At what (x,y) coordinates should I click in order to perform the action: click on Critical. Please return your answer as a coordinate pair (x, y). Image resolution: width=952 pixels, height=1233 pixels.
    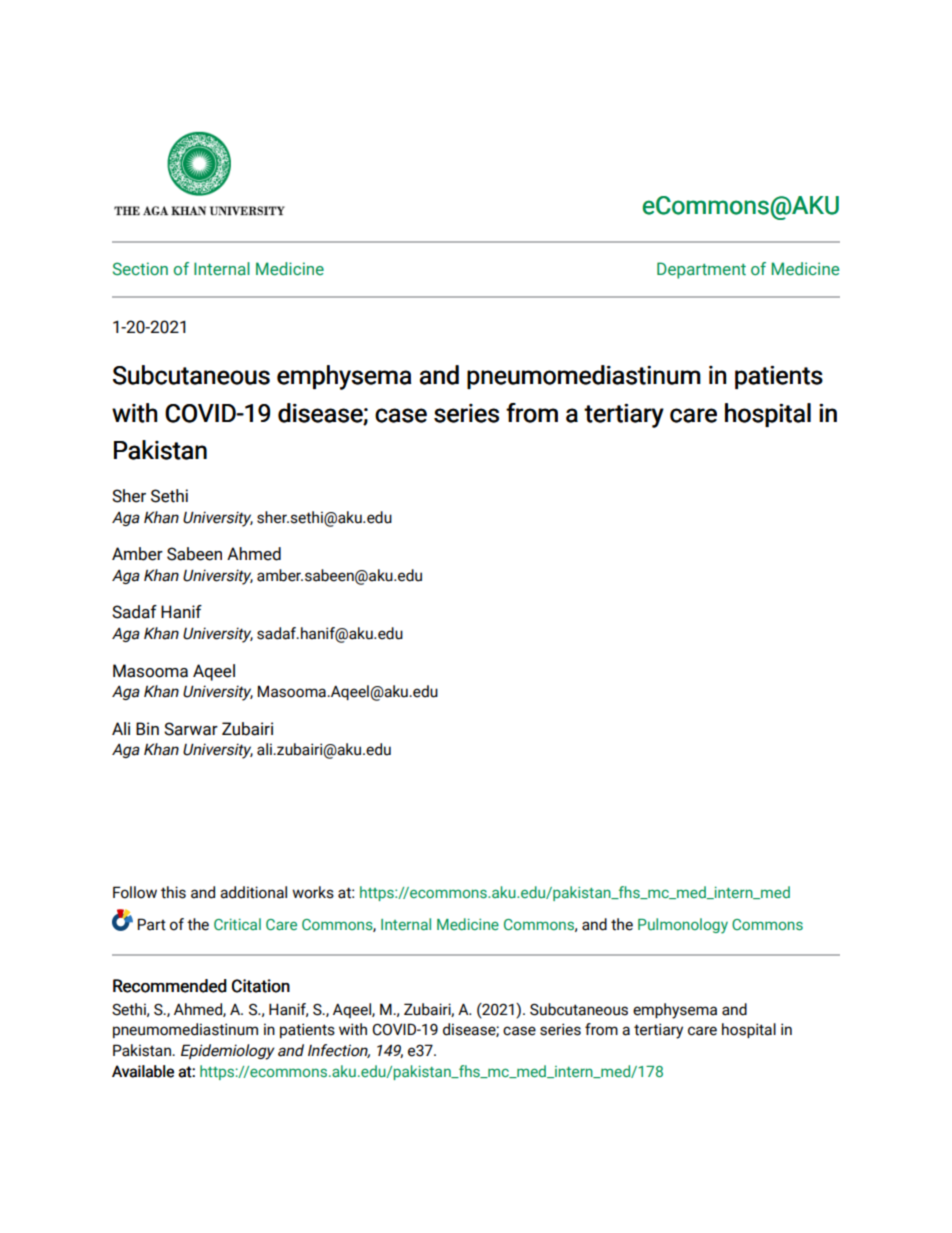
    Looking at the image, I should click on (237, 924).
